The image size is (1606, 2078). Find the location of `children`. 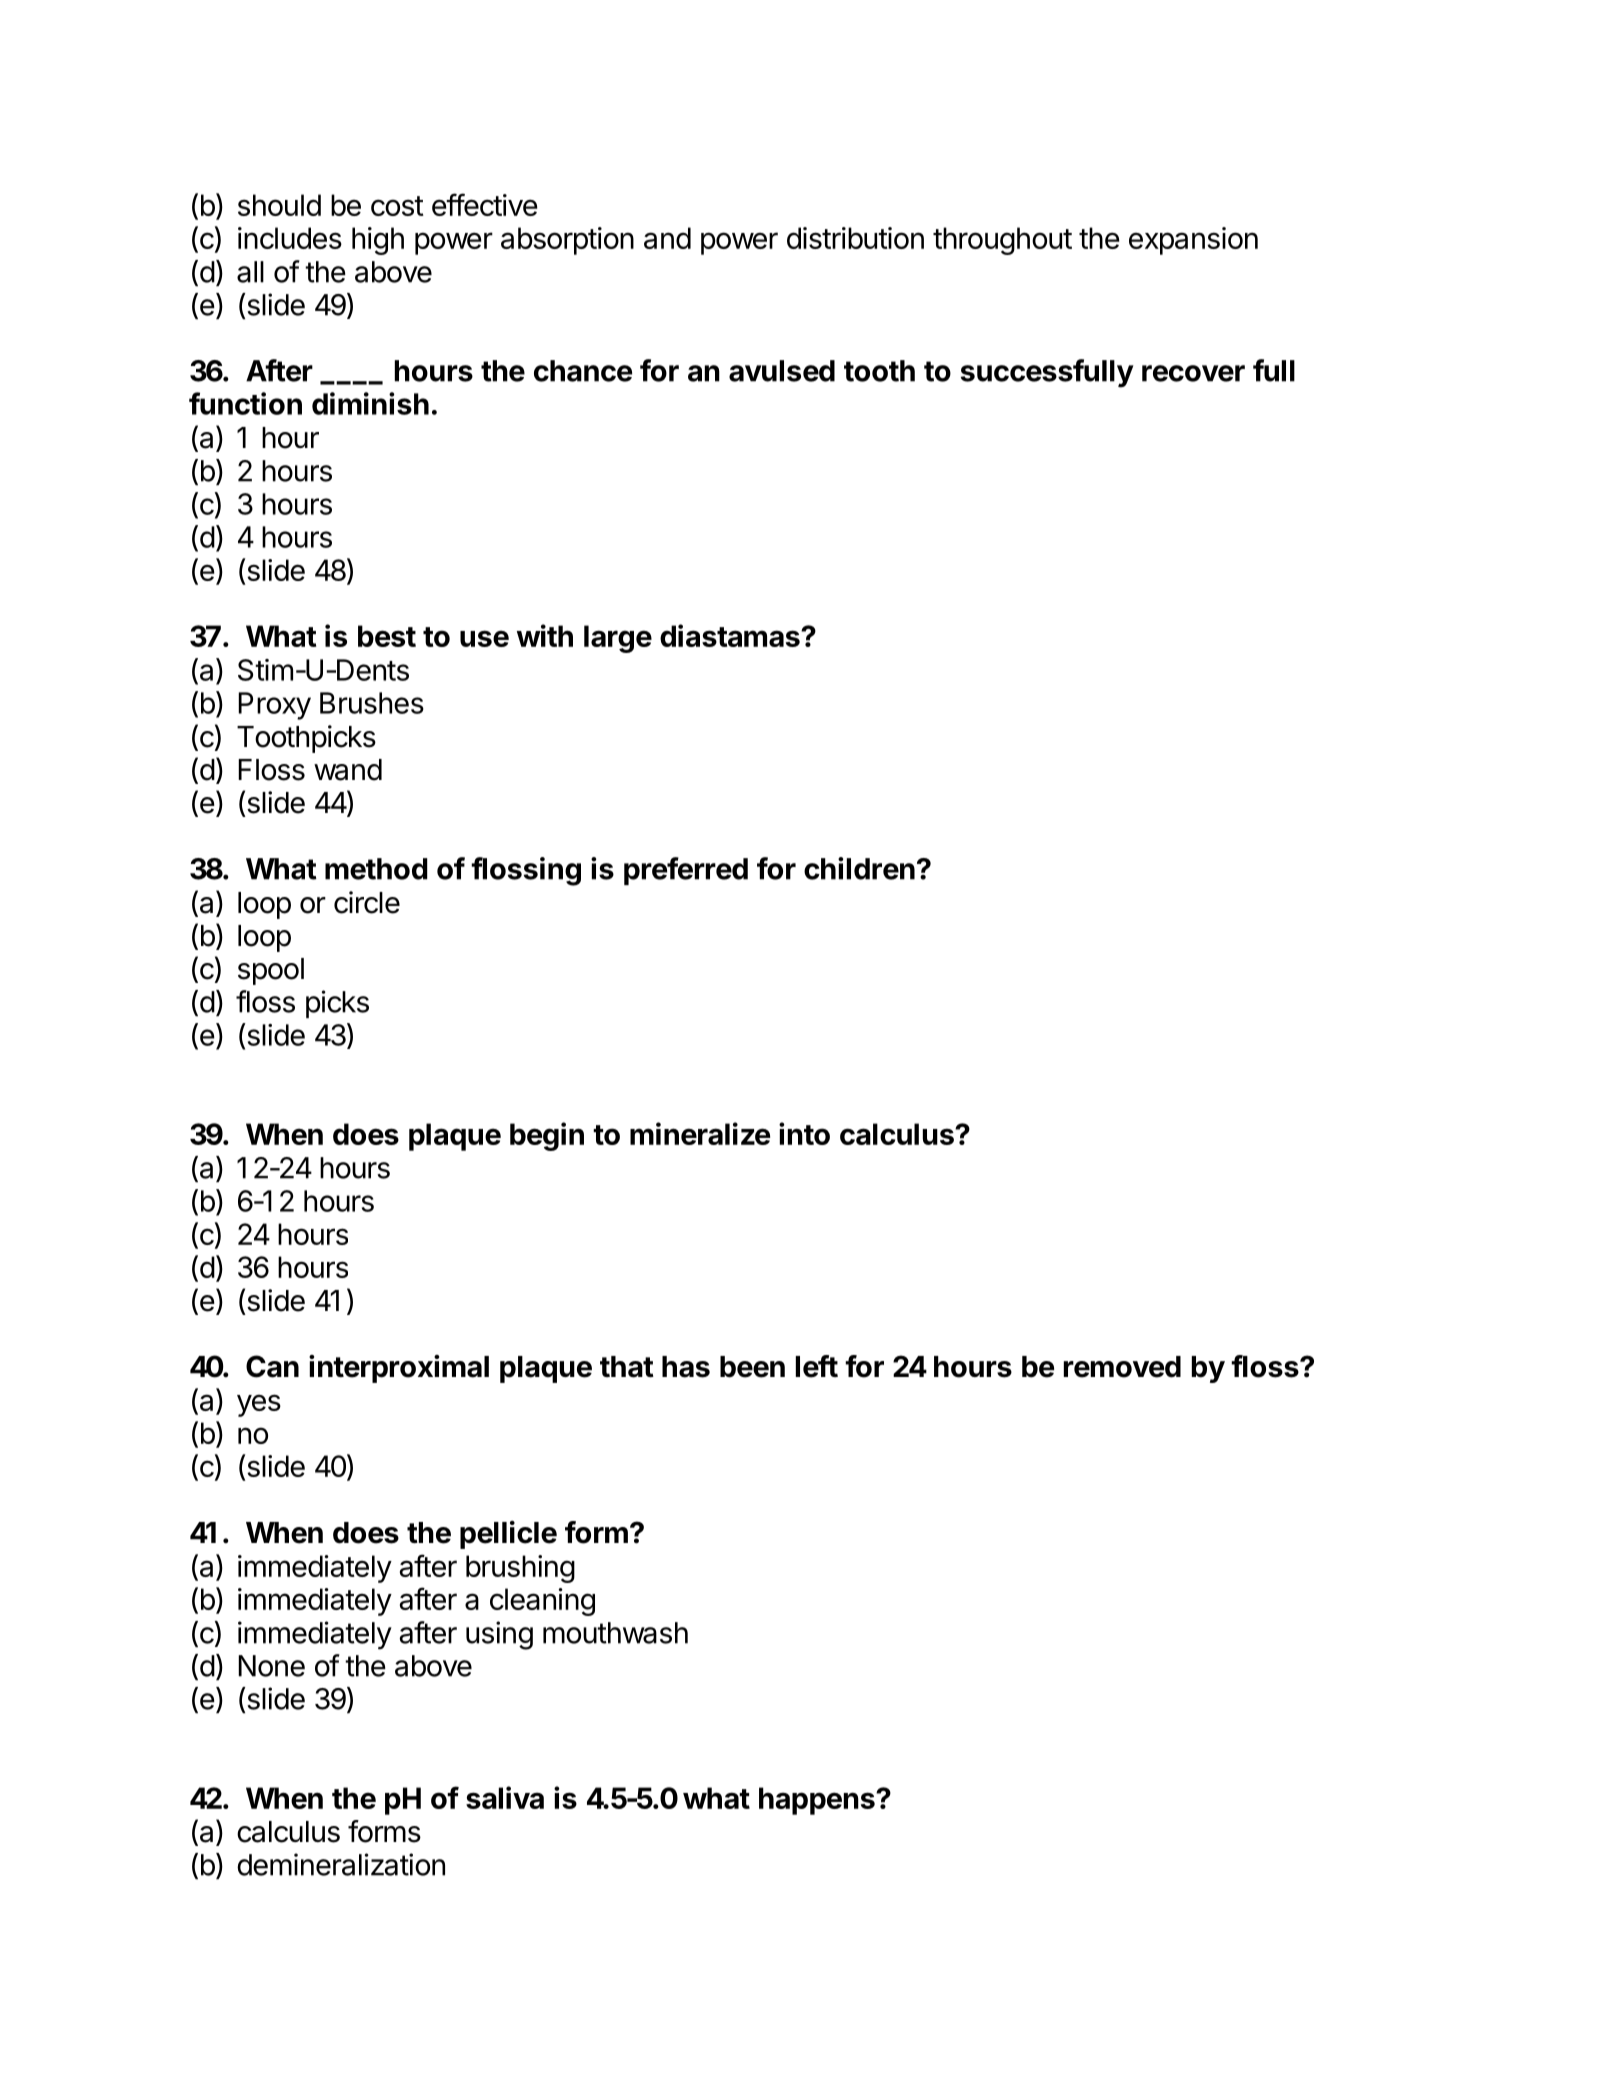

children is located at coordinates (859, 868).
